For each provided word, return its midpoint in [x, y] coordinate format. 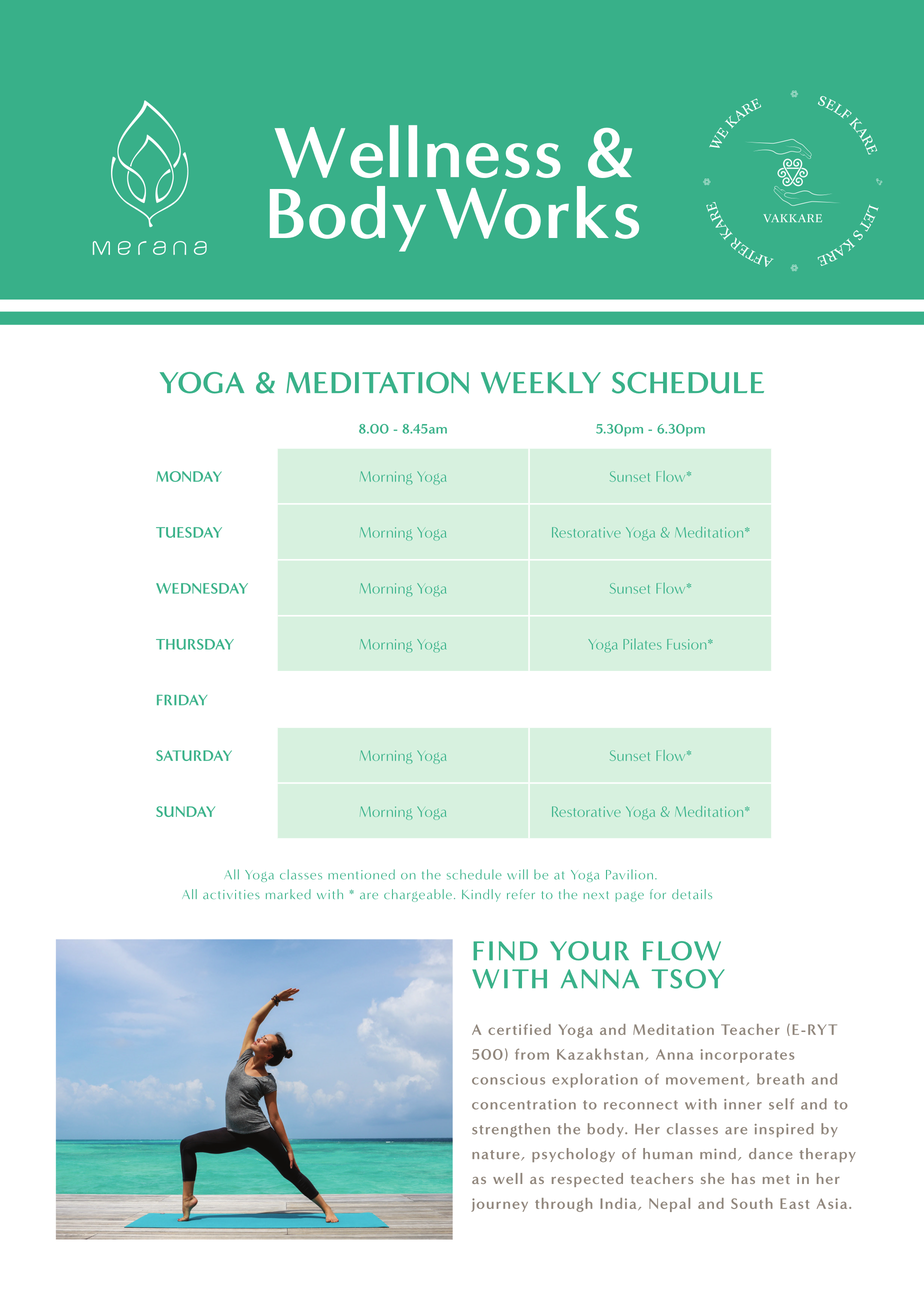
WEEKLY [541, 383]
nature [497, 1155]
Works [537, 212]
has [743, 1178]
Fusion [688, 644]
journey [499, 1205]
